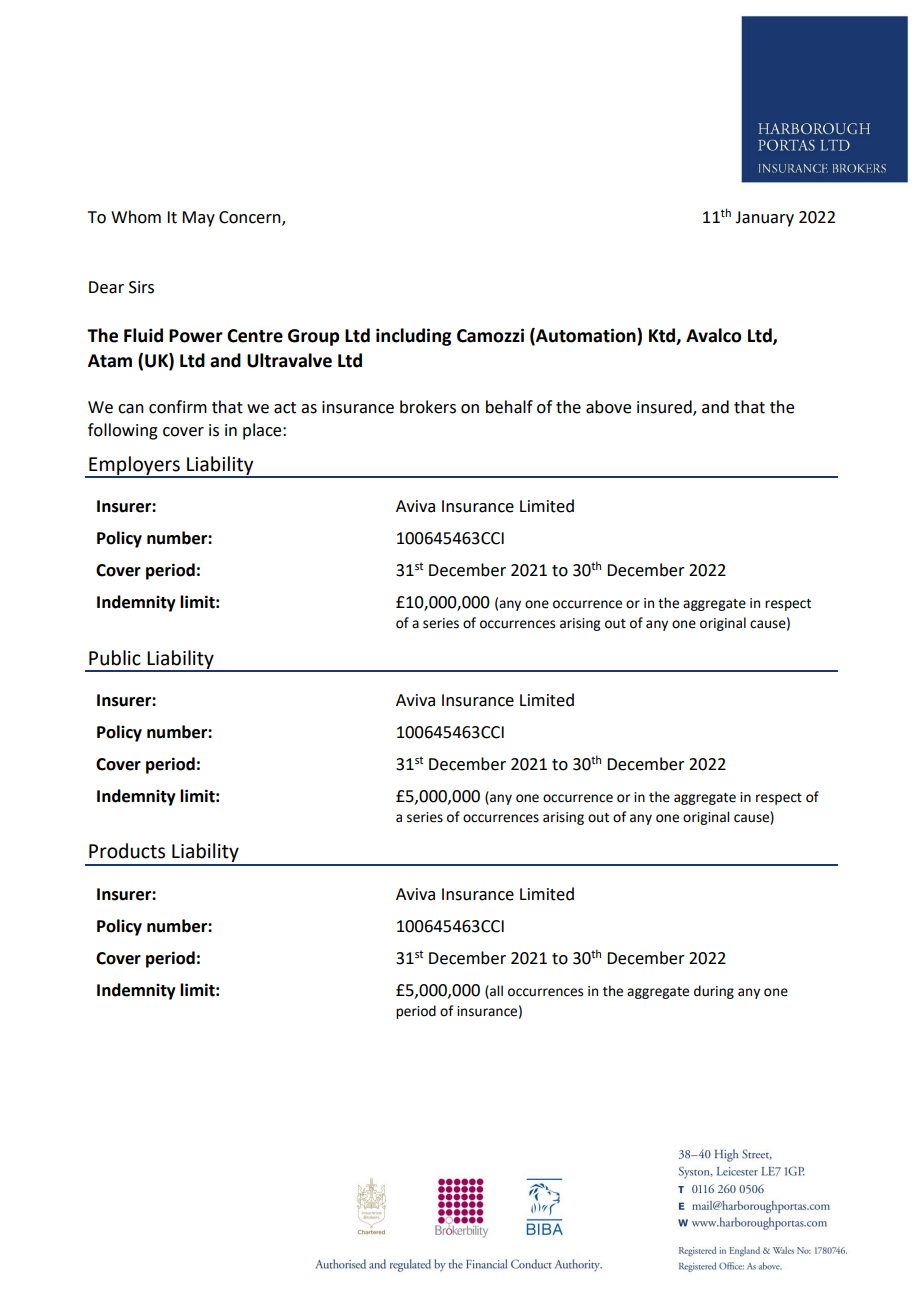  I want to click on Employers, so click(134, 466).
